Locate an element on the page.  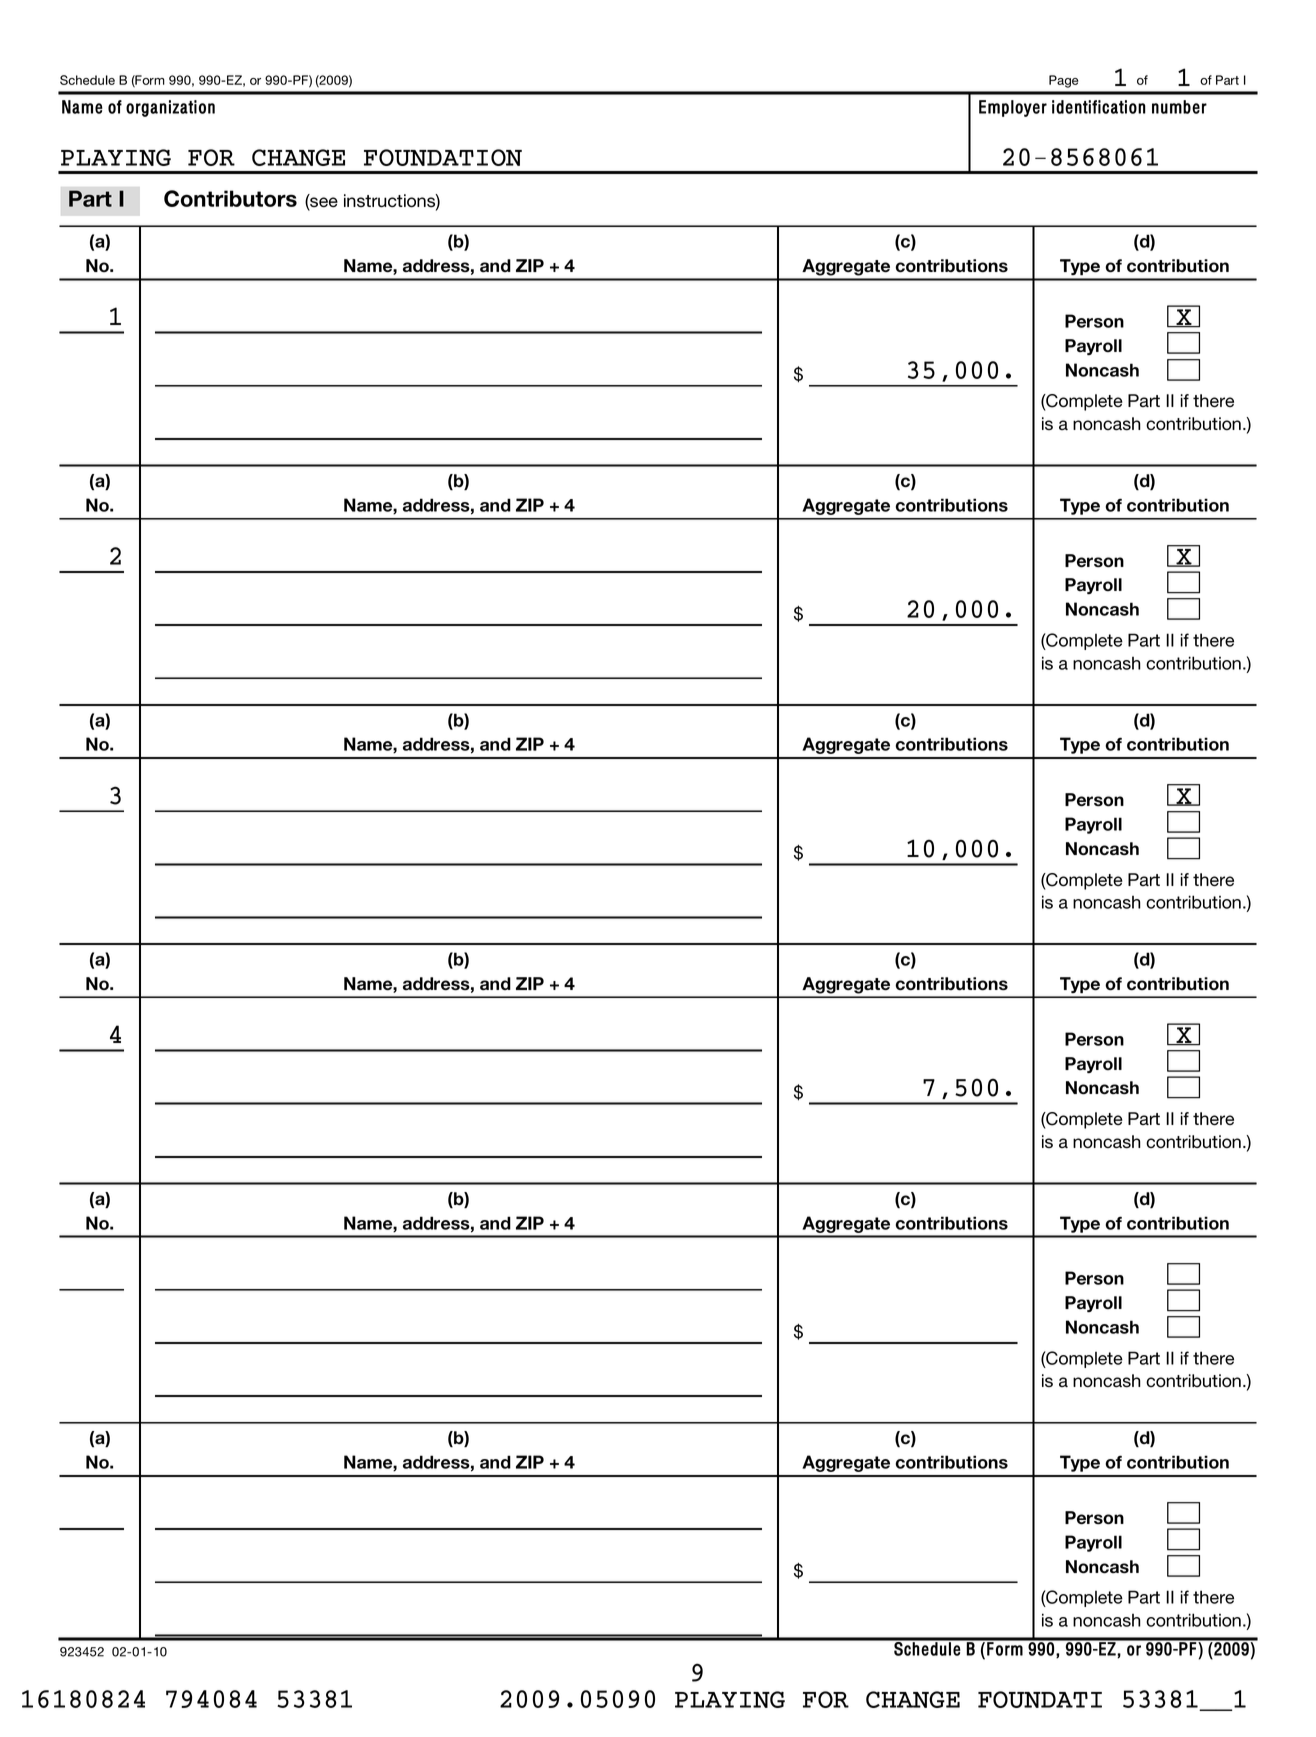
Page is located at coordinates (1063, 81).
